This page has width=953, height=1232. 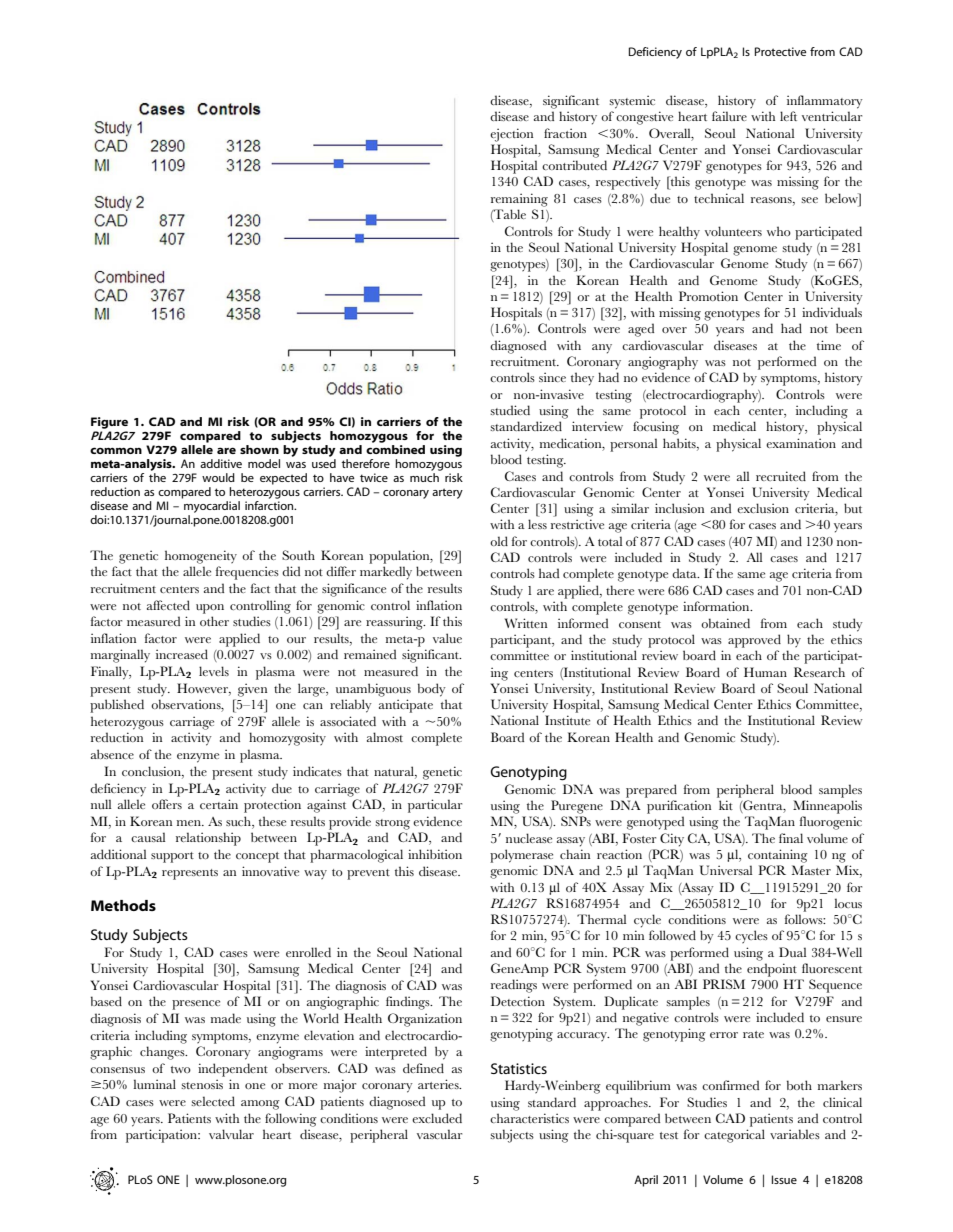 What do you see at coordinates (210, 609) in the page?
I see `upon` at bounding box center [210, 609].
